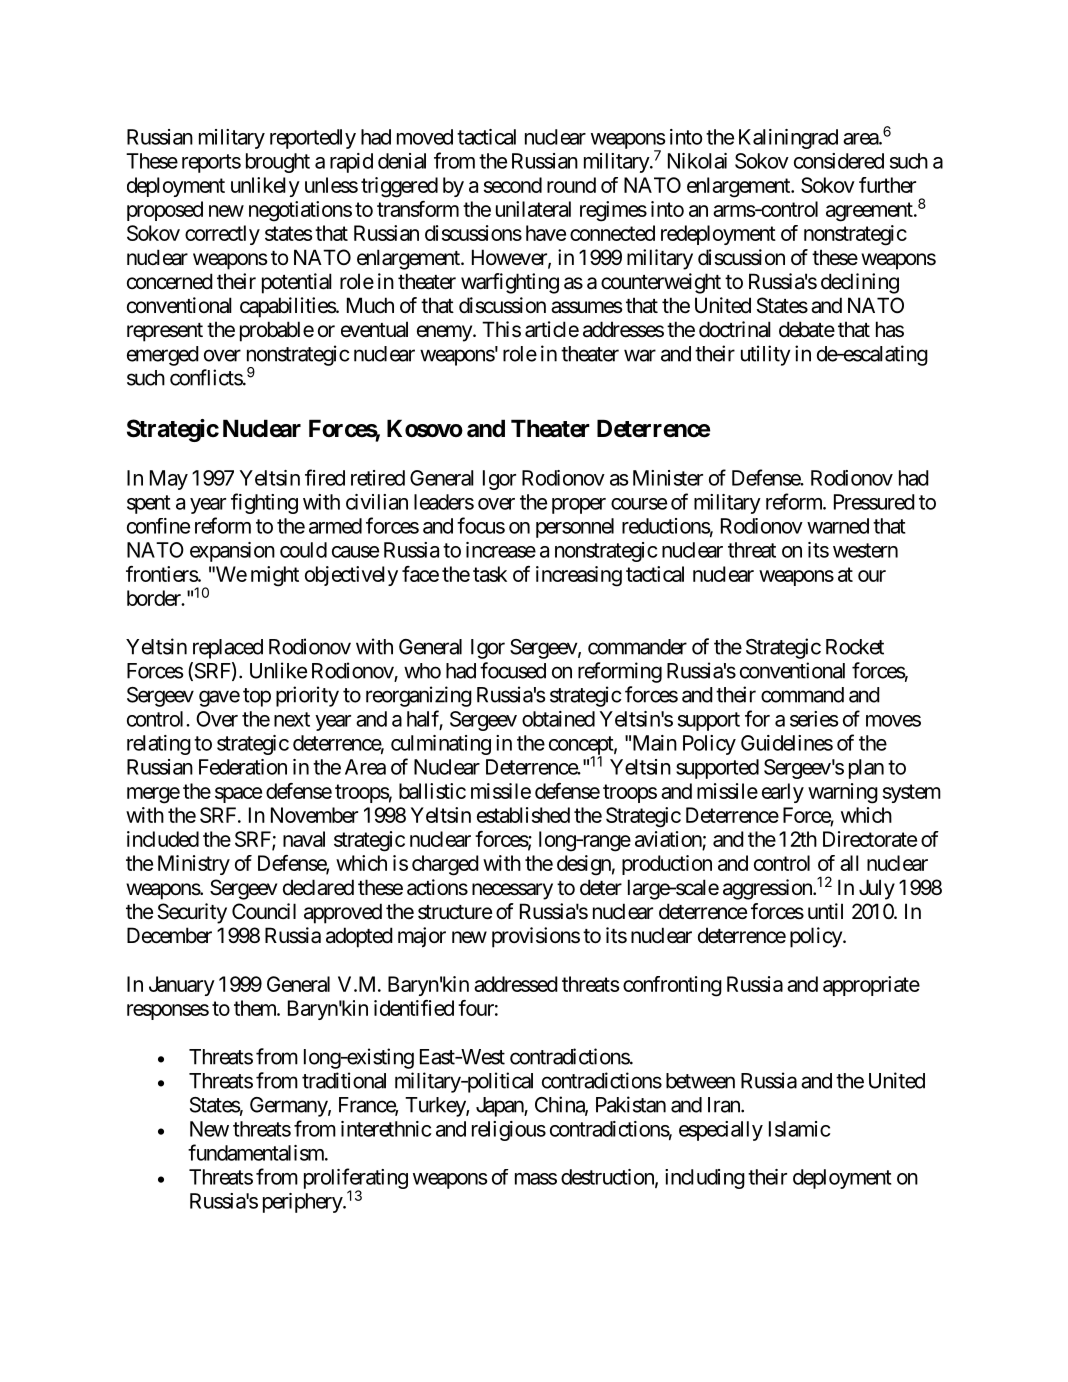  I want to click on considered, so click(839, 161).
